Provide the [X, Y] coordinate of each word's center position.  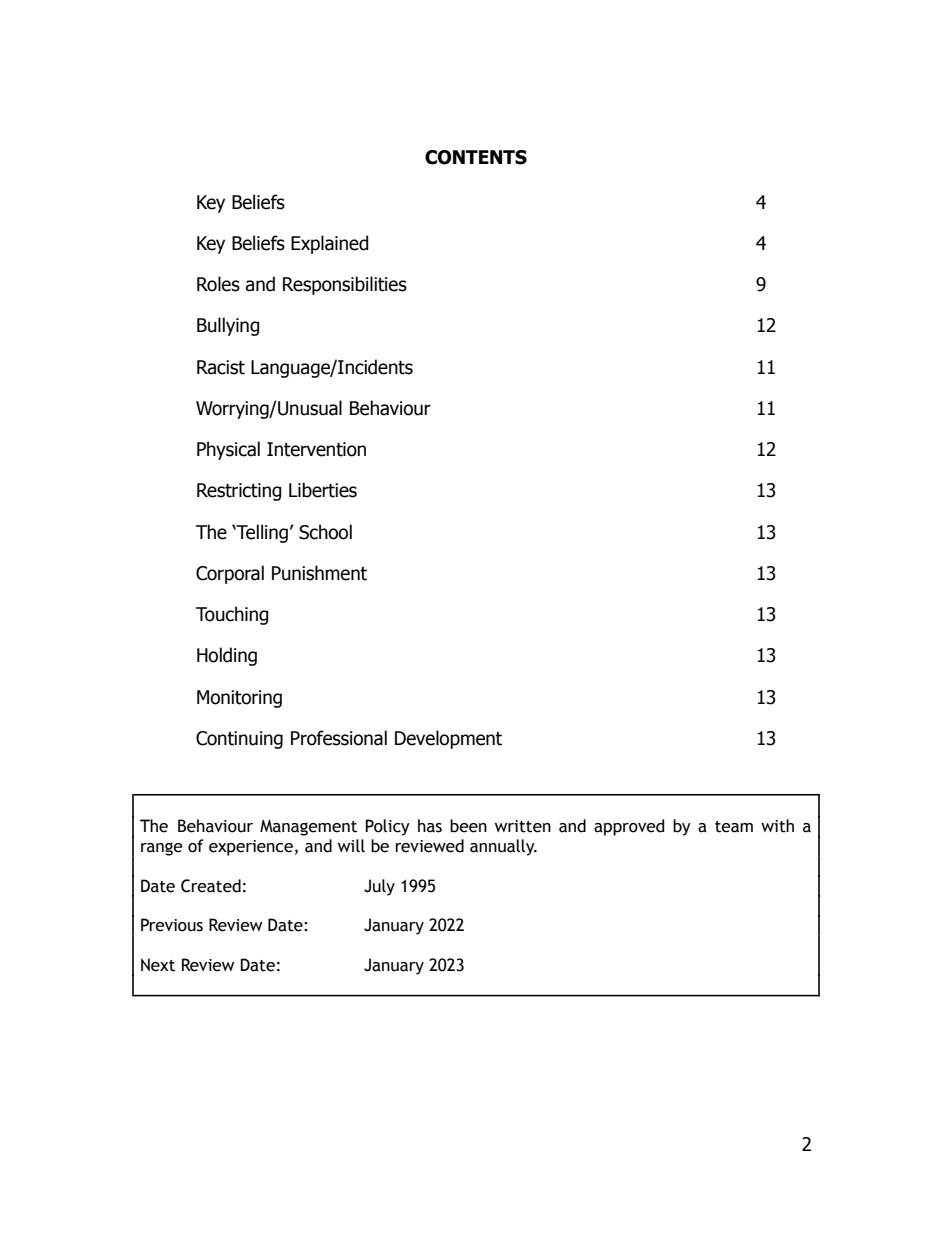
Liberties [323, 490]
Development [448, 739]
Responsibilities [345, 285]
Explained [330, 244]
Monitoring [239, 699]
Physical [228, 450]
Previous [172, 925]
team [734, 827]
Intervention [316, 449]
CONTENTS [476, 157]
